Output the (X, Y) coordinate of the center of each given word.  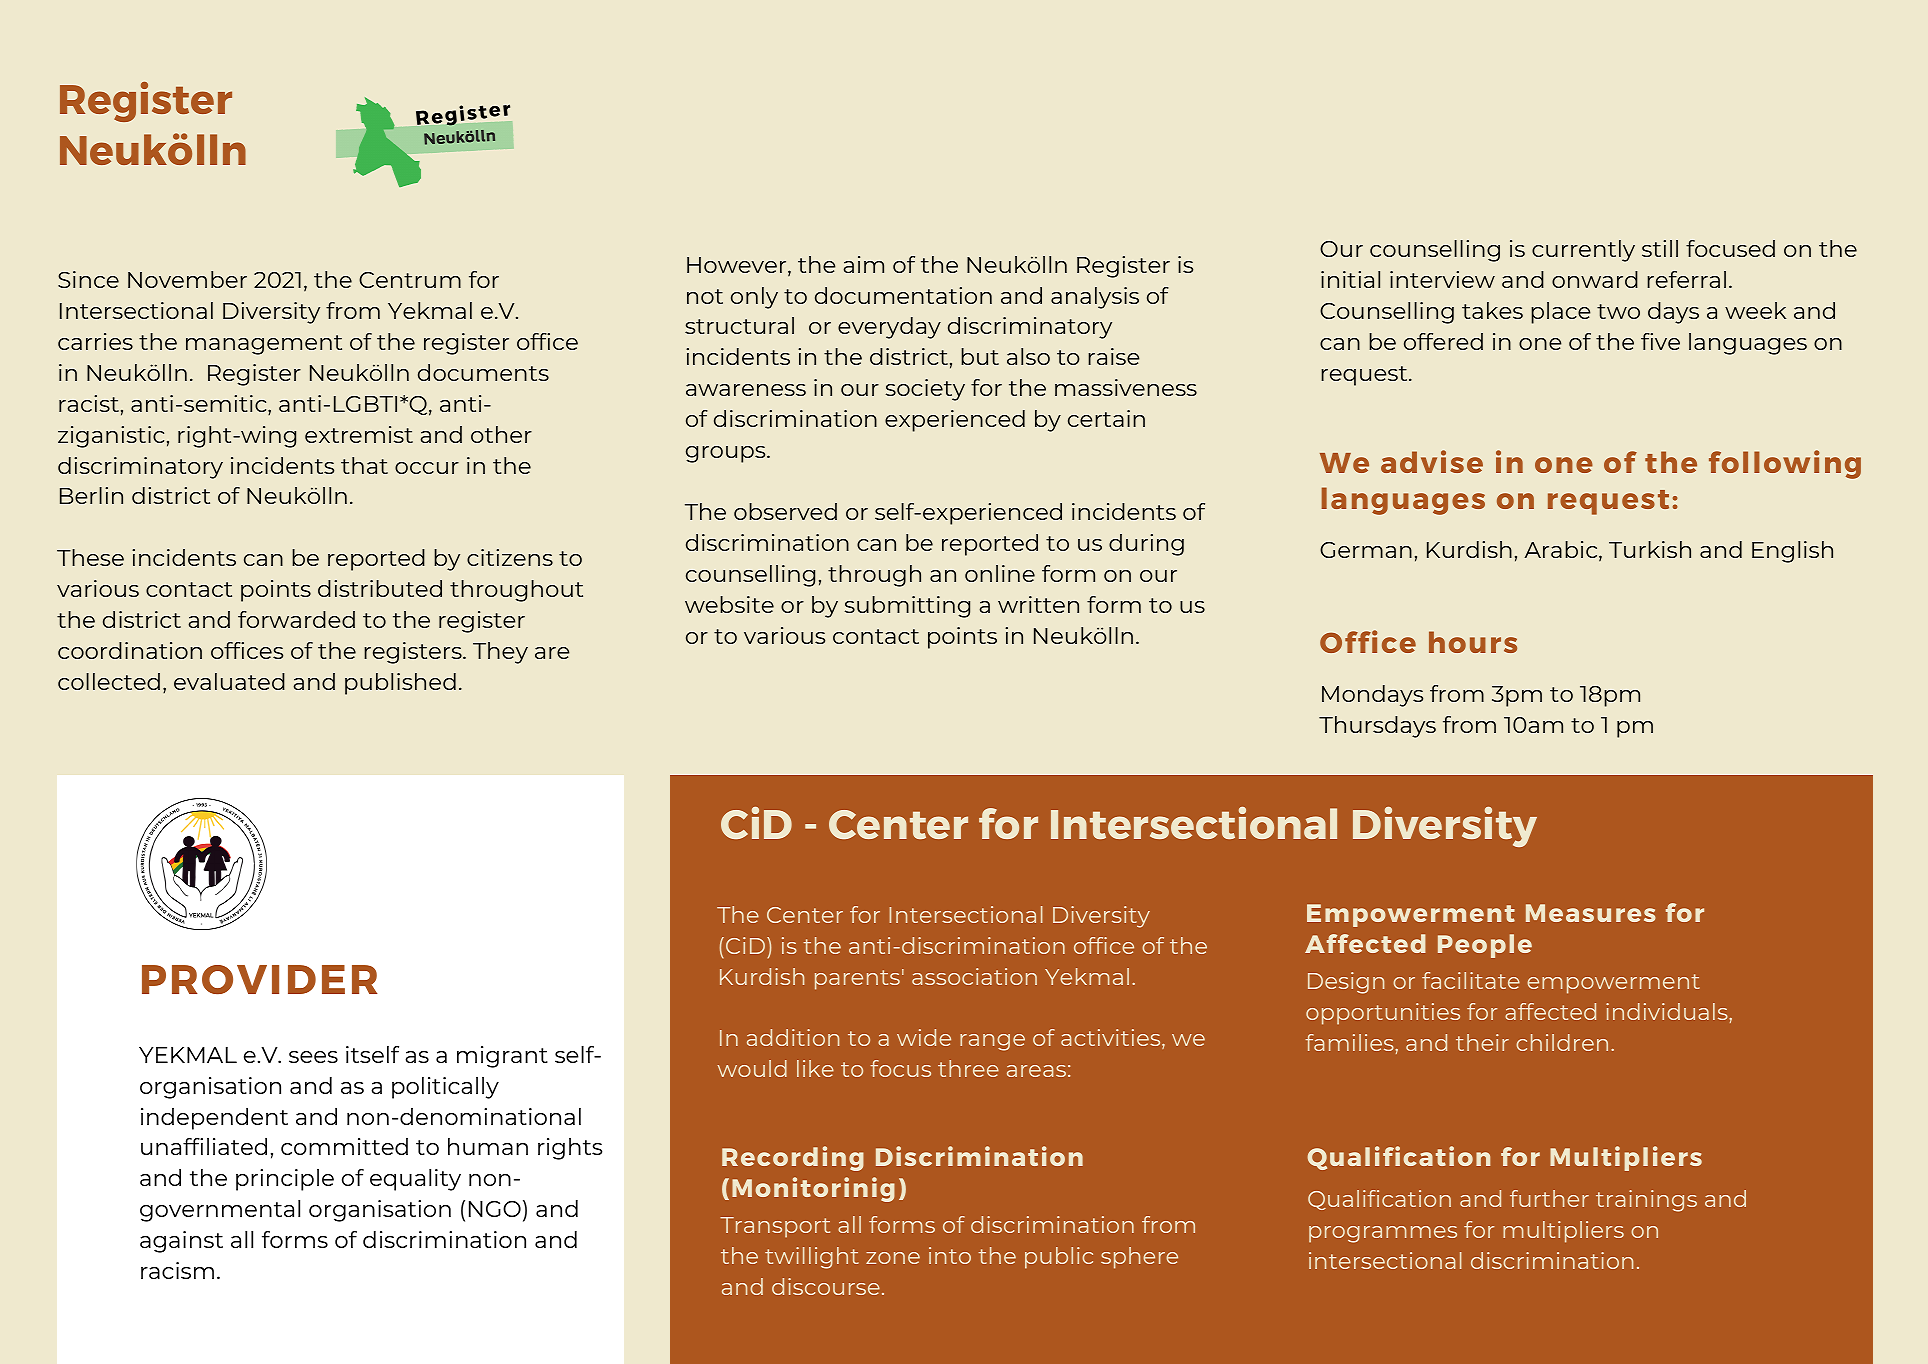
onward (1595, 279)
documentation (903, 295)
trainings (1646, 1201)
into (950, 1255)
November (187, 279)
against (181, 1242)
